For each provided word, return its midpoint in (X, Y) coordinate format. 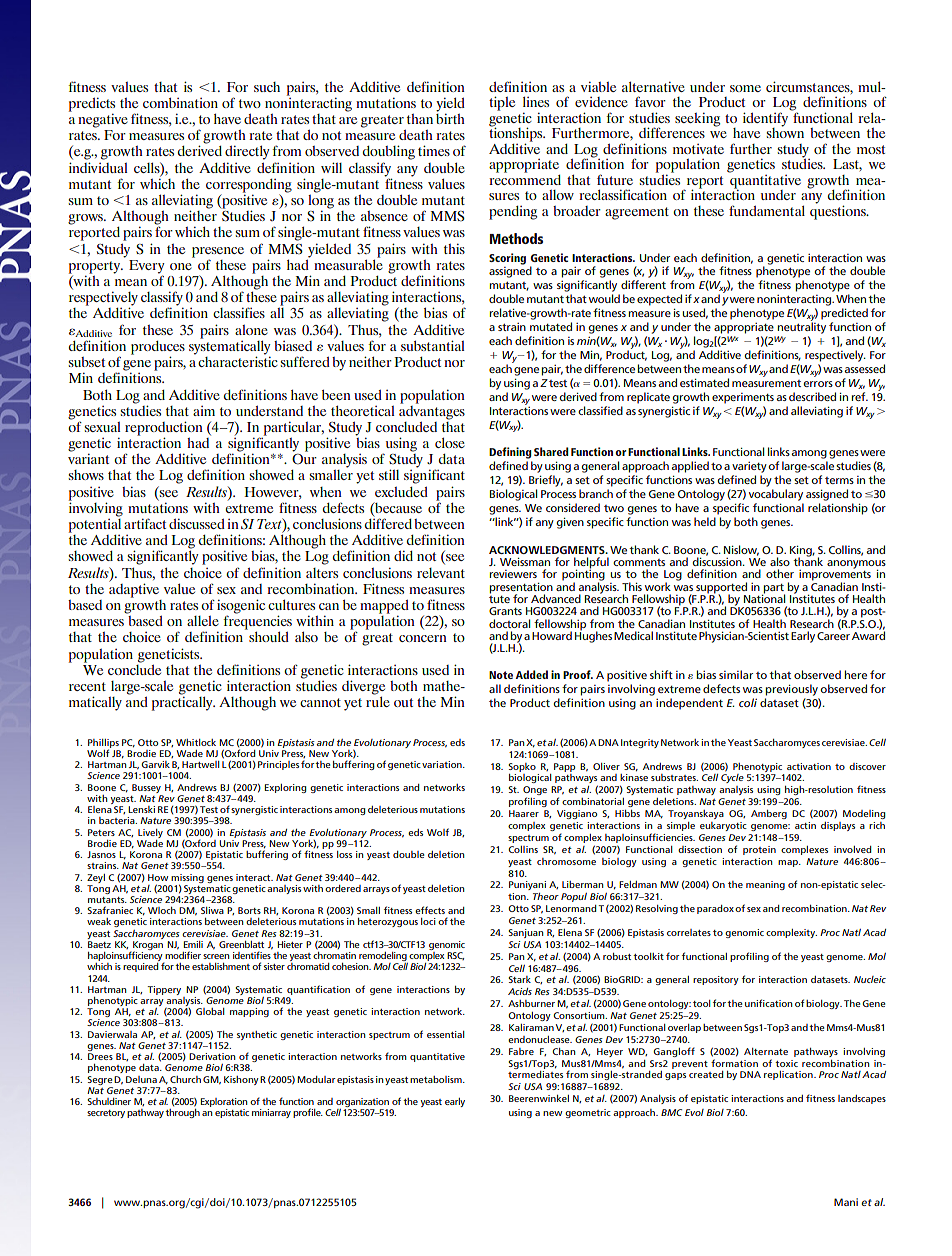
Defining (510, 453)
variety (749, 467)
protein (759, 850)
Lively (150, 833)
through (182, 1113)
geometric (588, 1113)
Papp (564, 767)
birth (450, 117)
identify (765, 120)
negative (103, 121)
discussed (197, 524)
